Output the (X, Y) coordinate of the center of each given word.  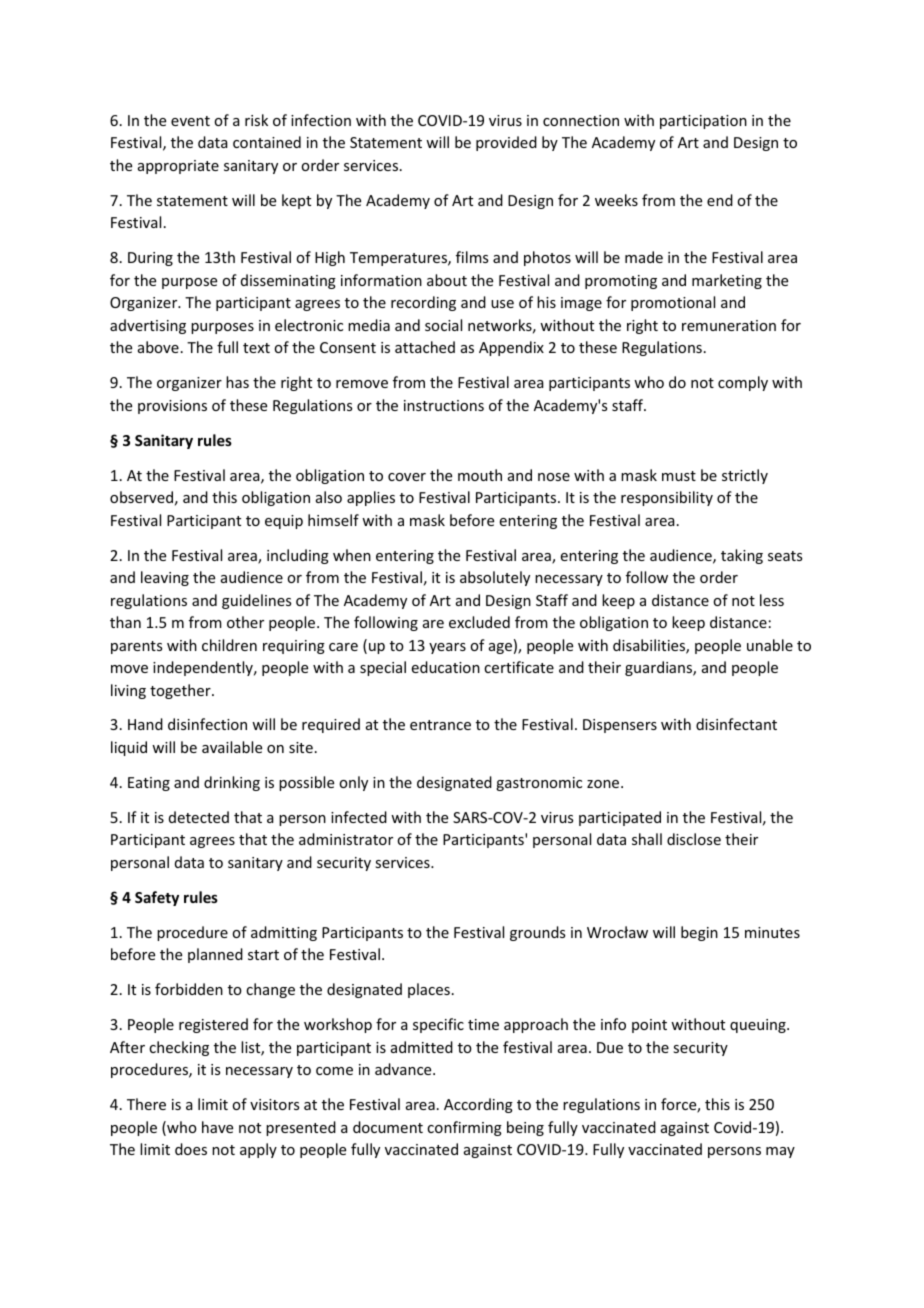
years (447, 648)
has (237, 382)
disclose (694, 839)
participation (703, 122)
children (229, 645)
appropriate (178, 167)
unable (770, 645)
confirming (464, 1128)
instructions (444, 405)
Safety (157, 898)
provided (506, 143)
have (217, 1127)
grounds (537, 933)
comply (743, 383)
